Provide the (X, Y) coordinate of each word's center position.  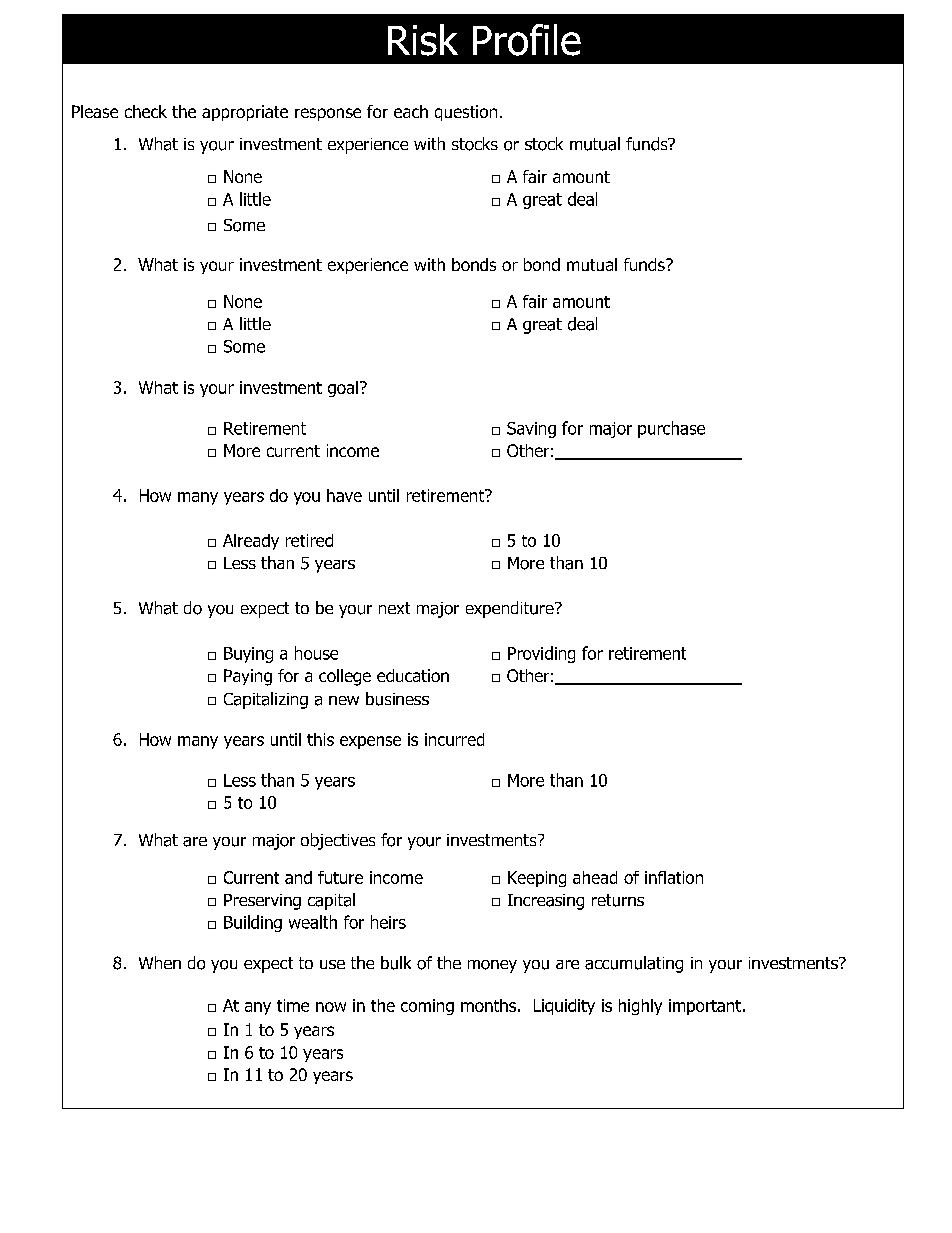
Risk (423, 40)
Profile (527, 40)
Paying (248, 677)
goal (343, 389)
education (413, 675)
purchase (671, 429)
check (146, 111)
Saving (531, 430)
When (160, 962)
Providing (541, 654)
